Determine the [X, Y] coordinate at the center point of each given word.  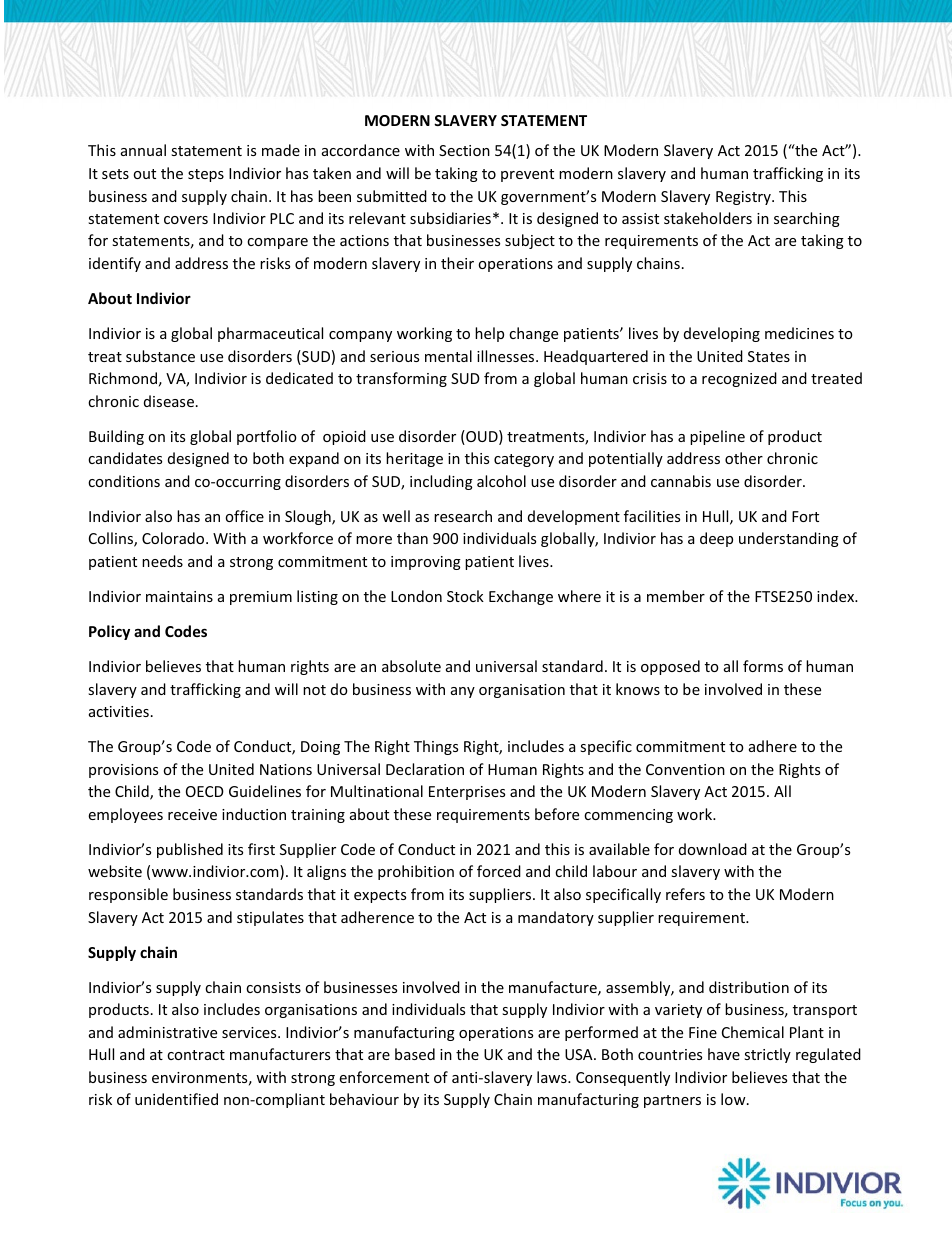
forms [763, 666]
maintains [179, 596]
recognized [739, 379]
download [713, 849]
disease [170, 401]
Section [464, 150]
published [190, 850]
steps [206, 175]
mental [448, 356]
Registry [744, 198]
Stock [465, 596]
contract [196, 1055]
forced [499, 871]
